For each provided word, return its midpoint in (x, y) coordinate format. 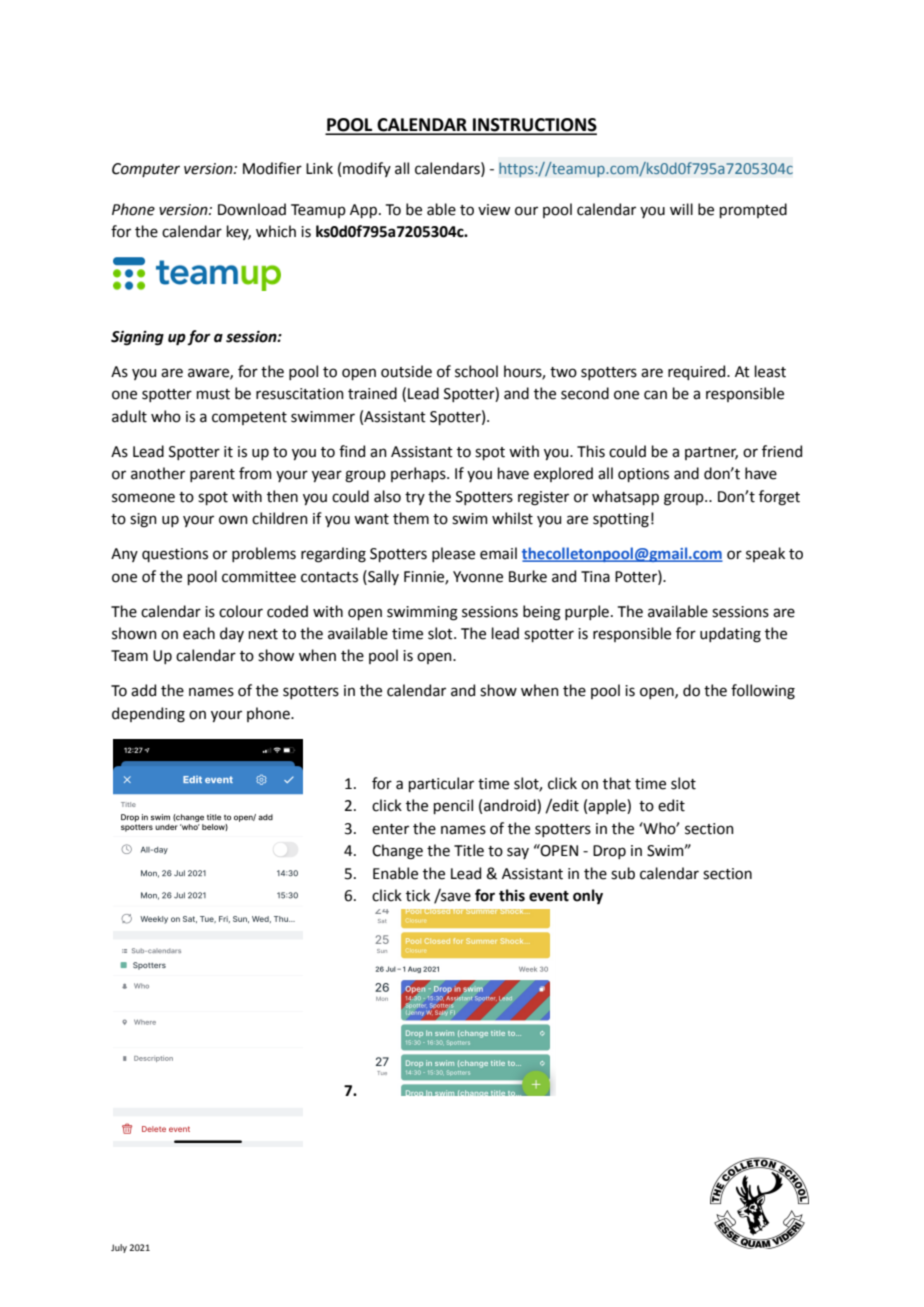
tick (418, 895)
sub (623, 873)
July (119, 1248)
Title (469, 850)
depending (148, 715)
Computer (146, 170)
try (415, 498)
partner (711, 453)
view (494, 210)
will (681, 209)
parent (212, 475)
